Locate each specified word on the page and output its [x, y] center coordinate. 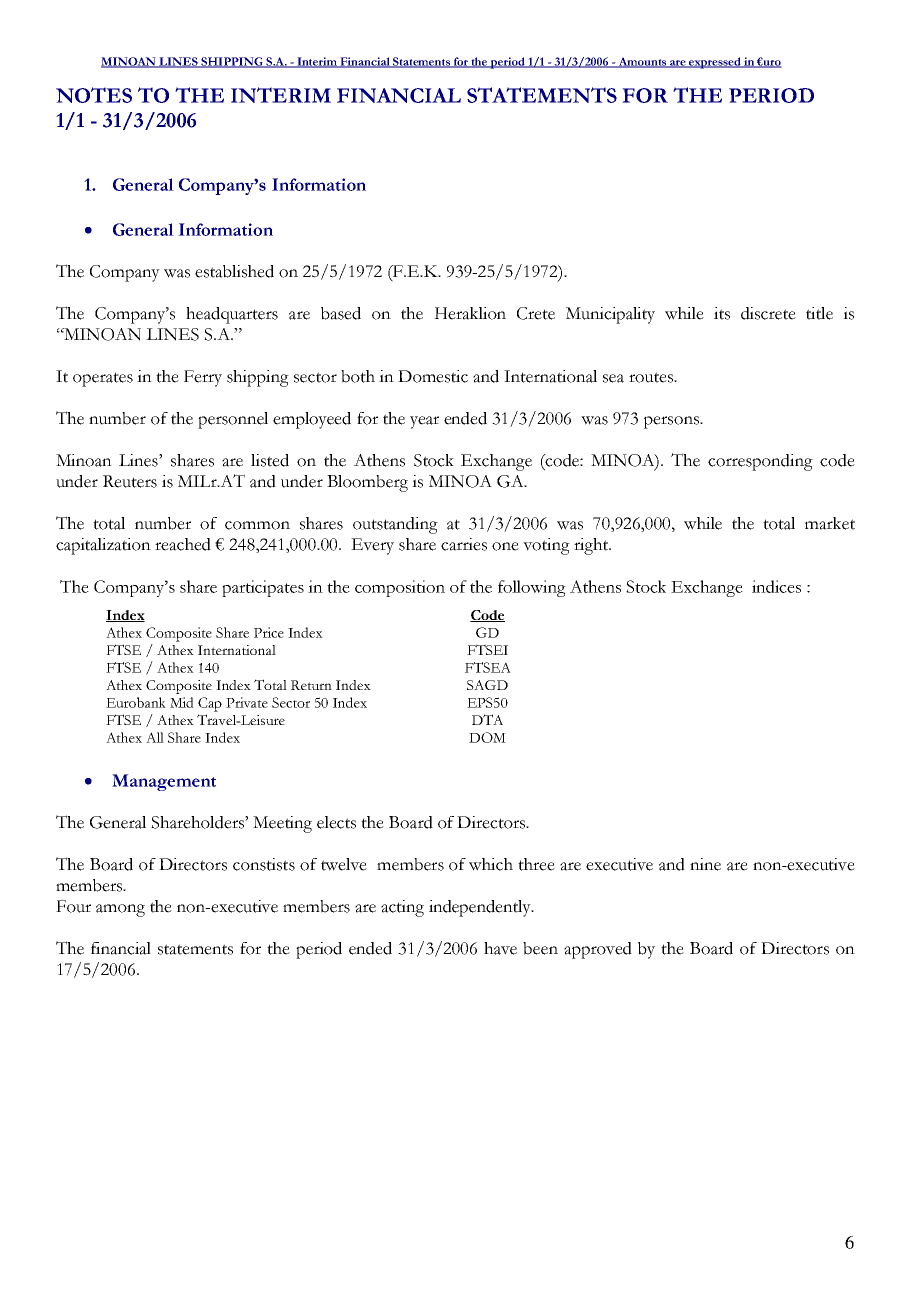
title [819, 313]
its [722, 313]
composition [400, 588]
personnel [233, 420]
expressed [715, 63]
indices [776, 586]
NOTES [94, 95]
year [424, 422]
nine [705, 864]
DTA [487, 719]
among [120, 910]
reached [183, 544]
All [155, 737]
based [341, 313]
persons [672, 422]
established [234, 271]
